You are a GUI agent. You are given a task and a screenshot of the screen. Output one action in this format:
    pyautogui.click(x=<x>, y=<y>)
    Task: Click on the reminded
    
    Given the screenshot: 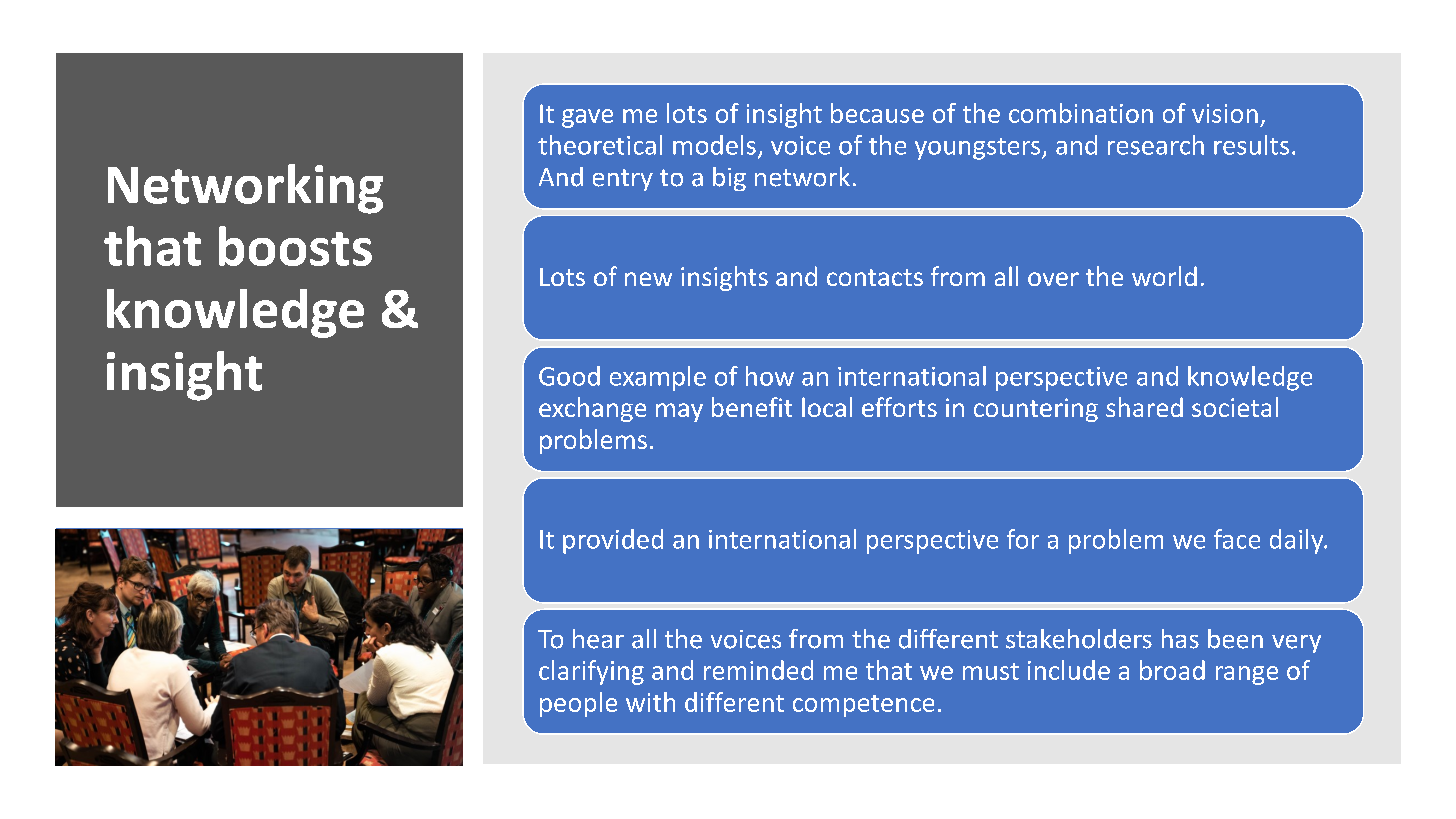 What is the action you would take?
    pyautogui.click(x=758, y=670)
